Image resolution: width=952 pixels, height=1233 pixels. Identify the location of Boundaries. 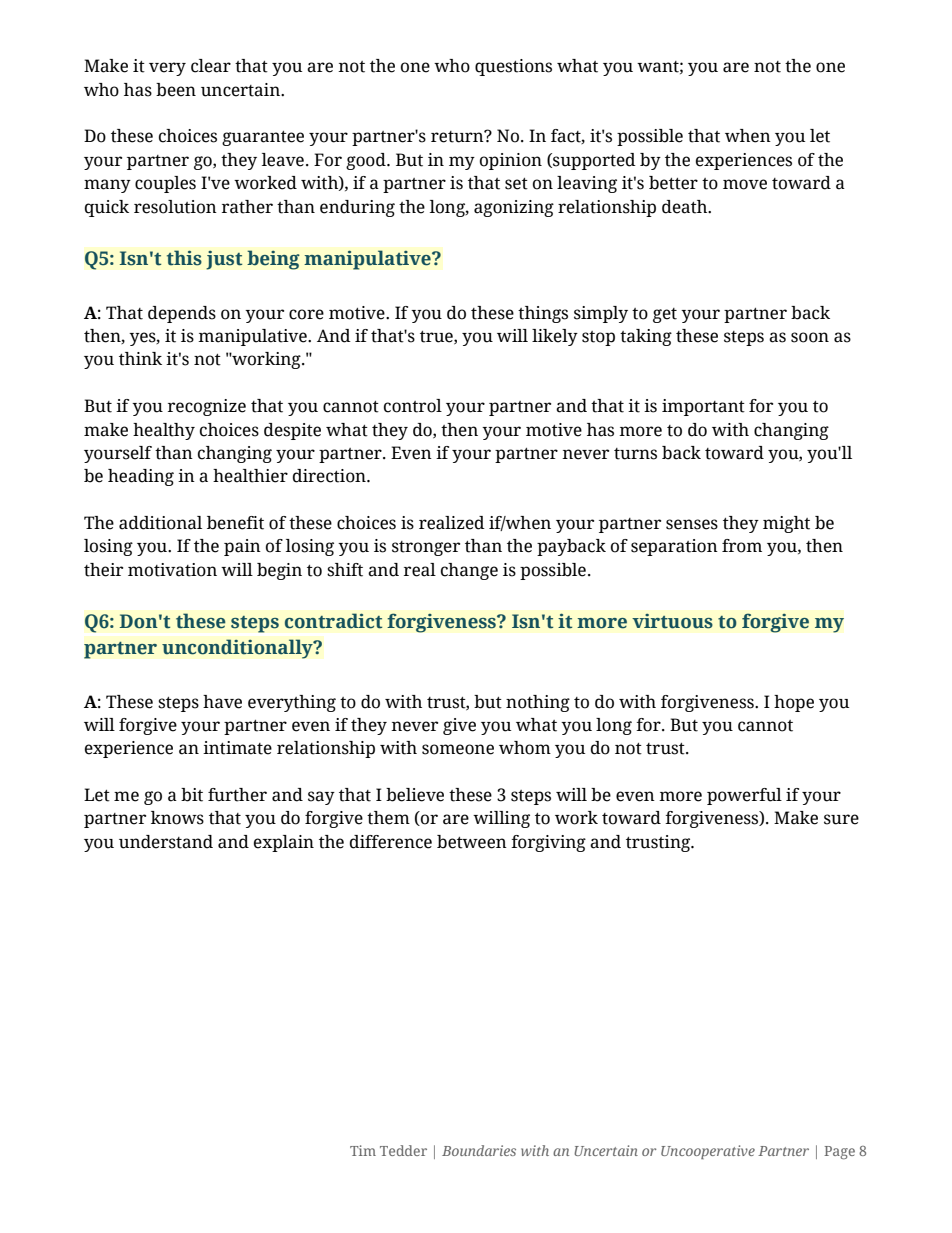
(479, 1150).
